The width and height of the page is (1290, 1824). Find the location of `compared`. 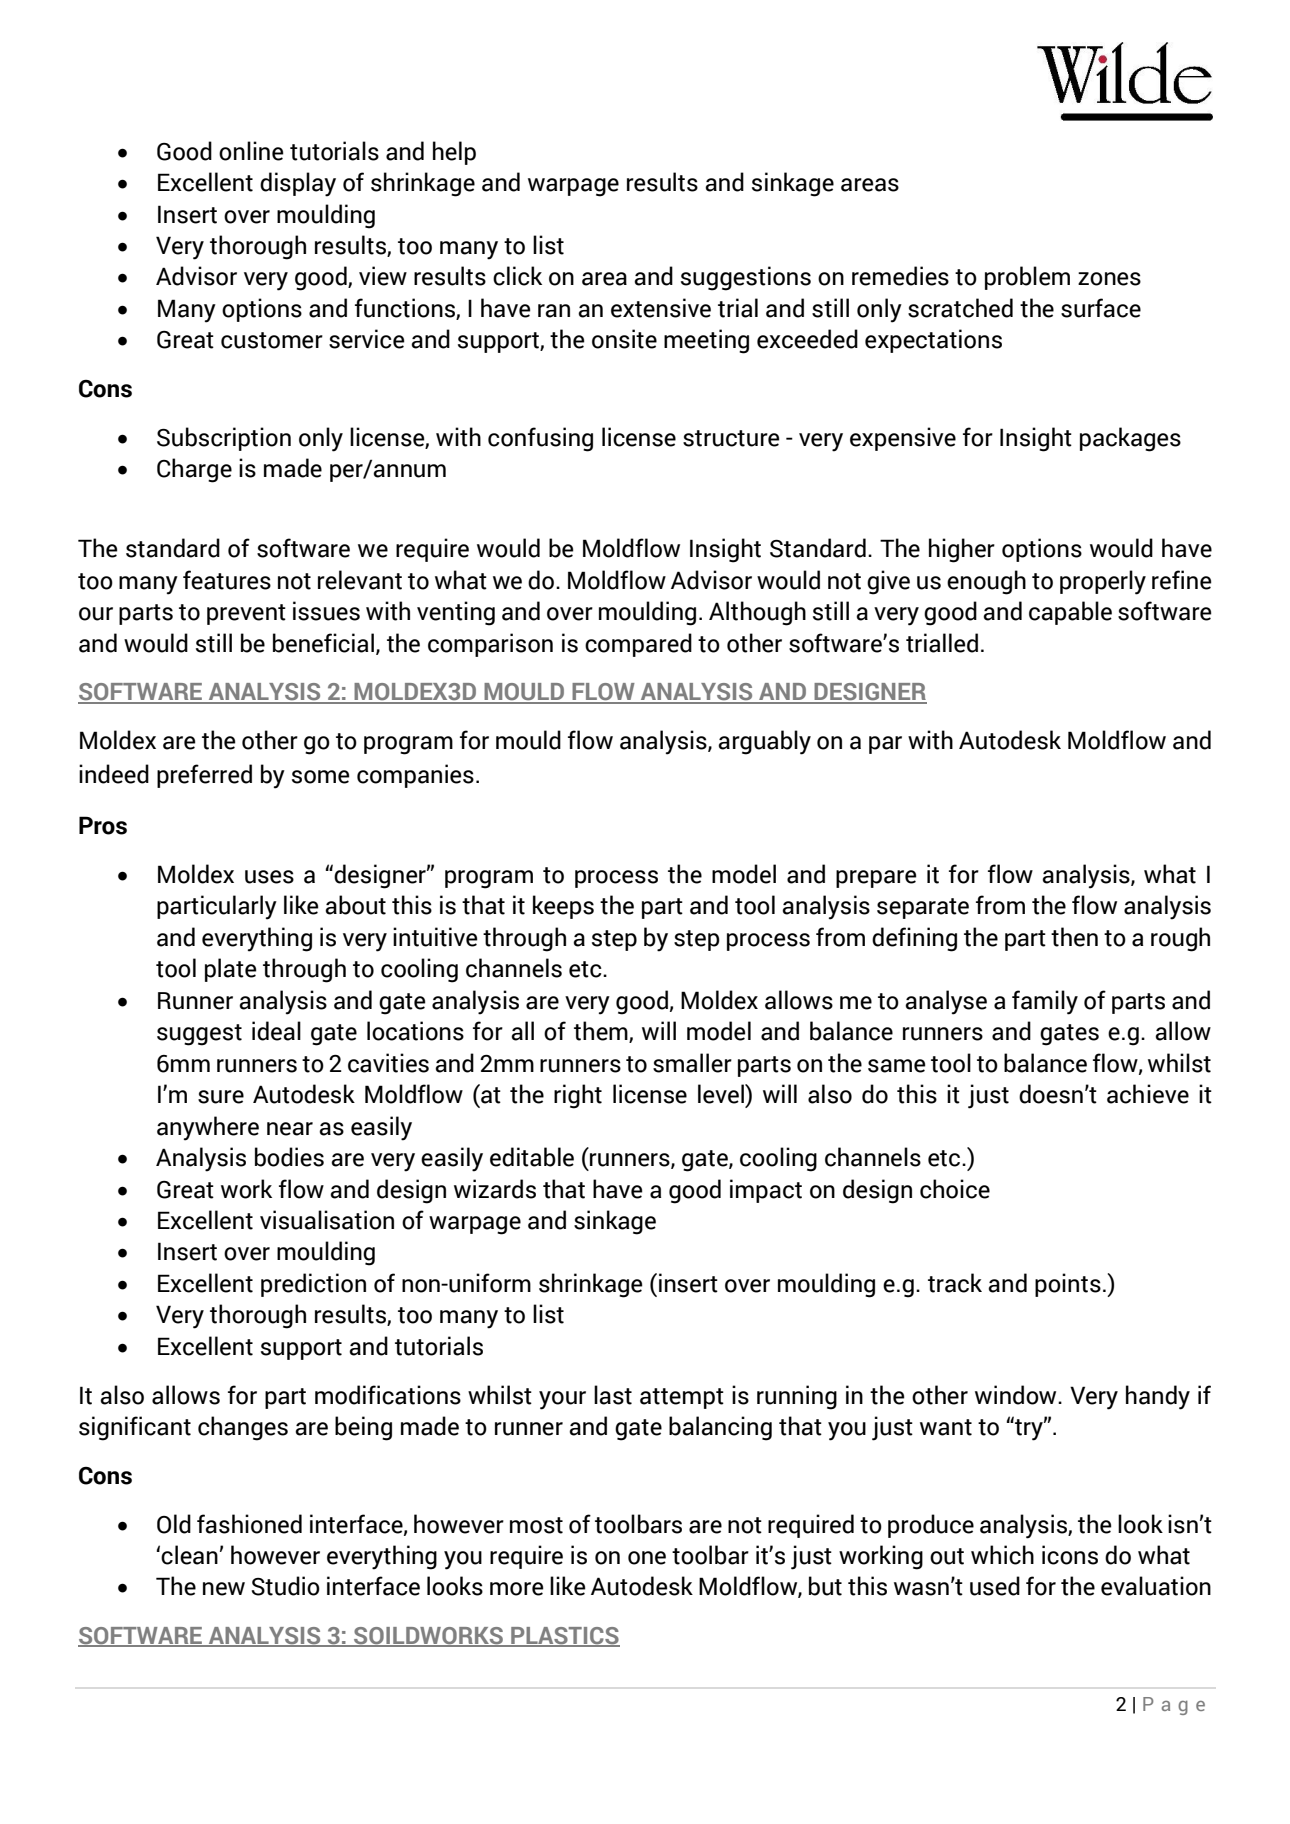

compared is located at coordinates (638, 645).
